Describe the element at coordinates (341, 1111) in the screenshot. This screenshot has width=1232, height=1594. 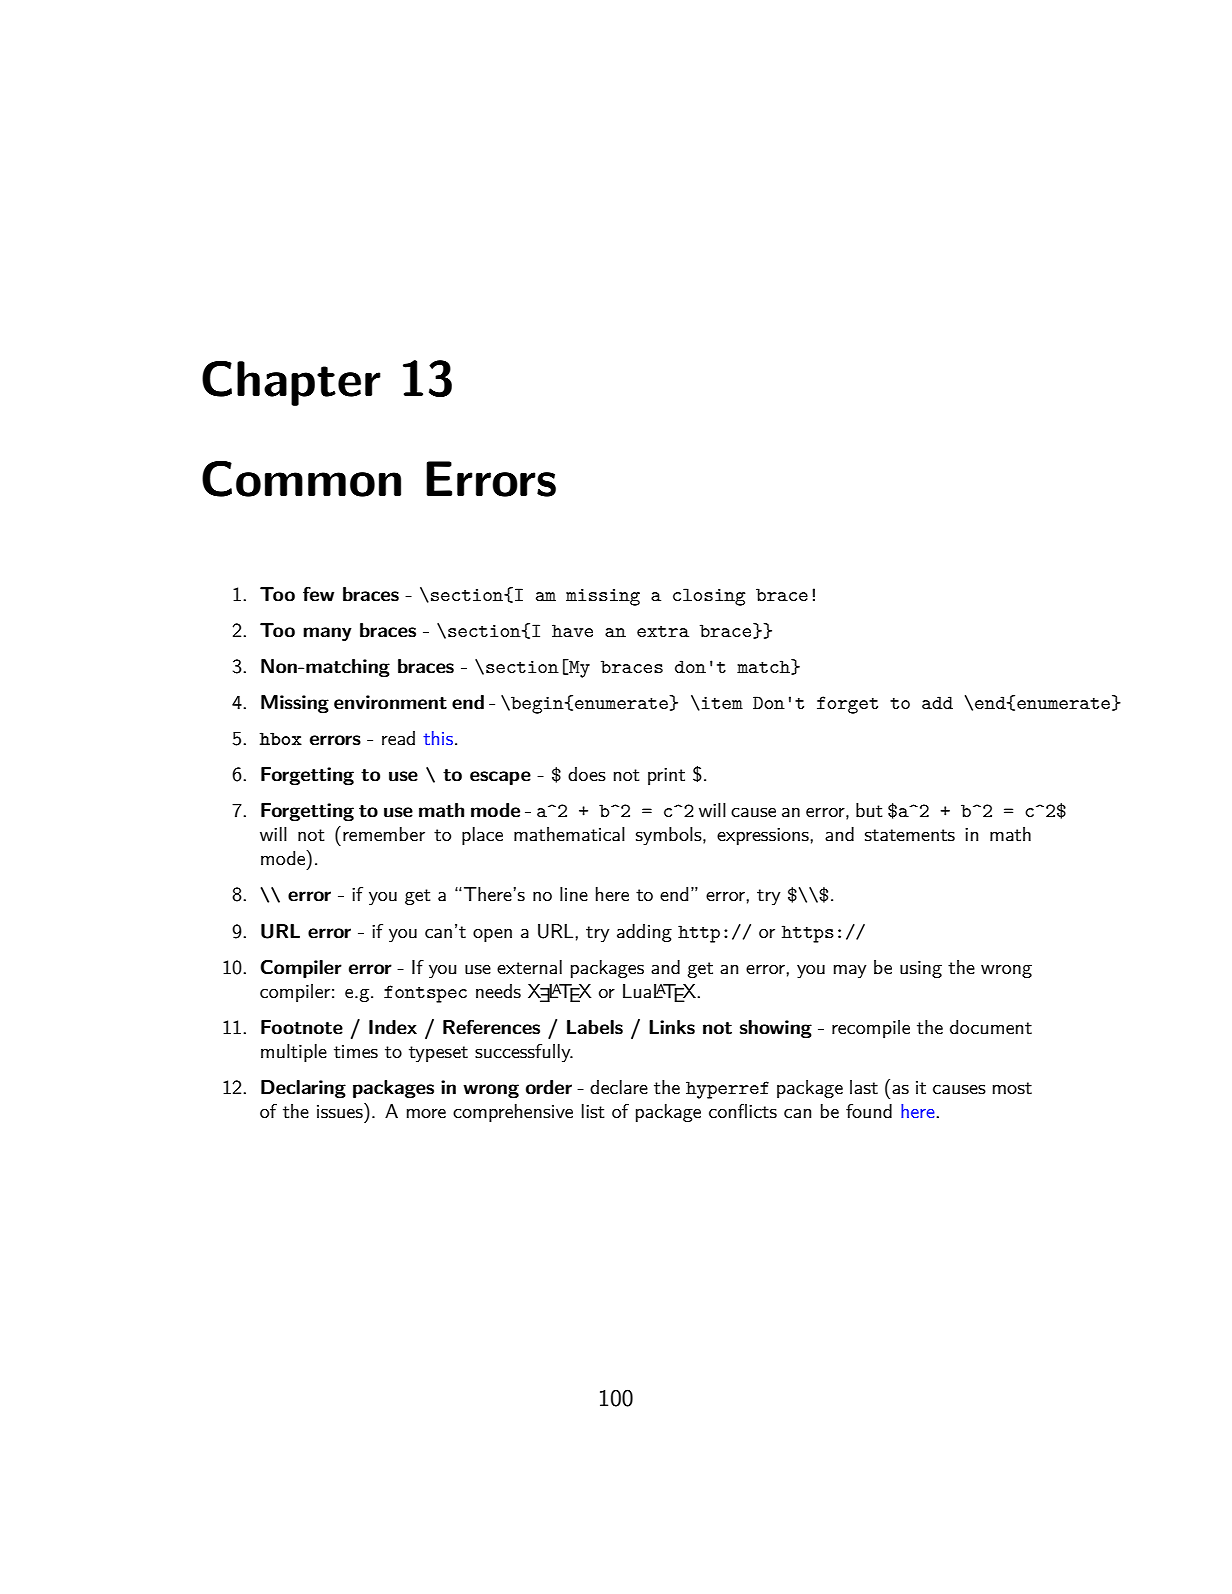
I see `issues` at that location.
